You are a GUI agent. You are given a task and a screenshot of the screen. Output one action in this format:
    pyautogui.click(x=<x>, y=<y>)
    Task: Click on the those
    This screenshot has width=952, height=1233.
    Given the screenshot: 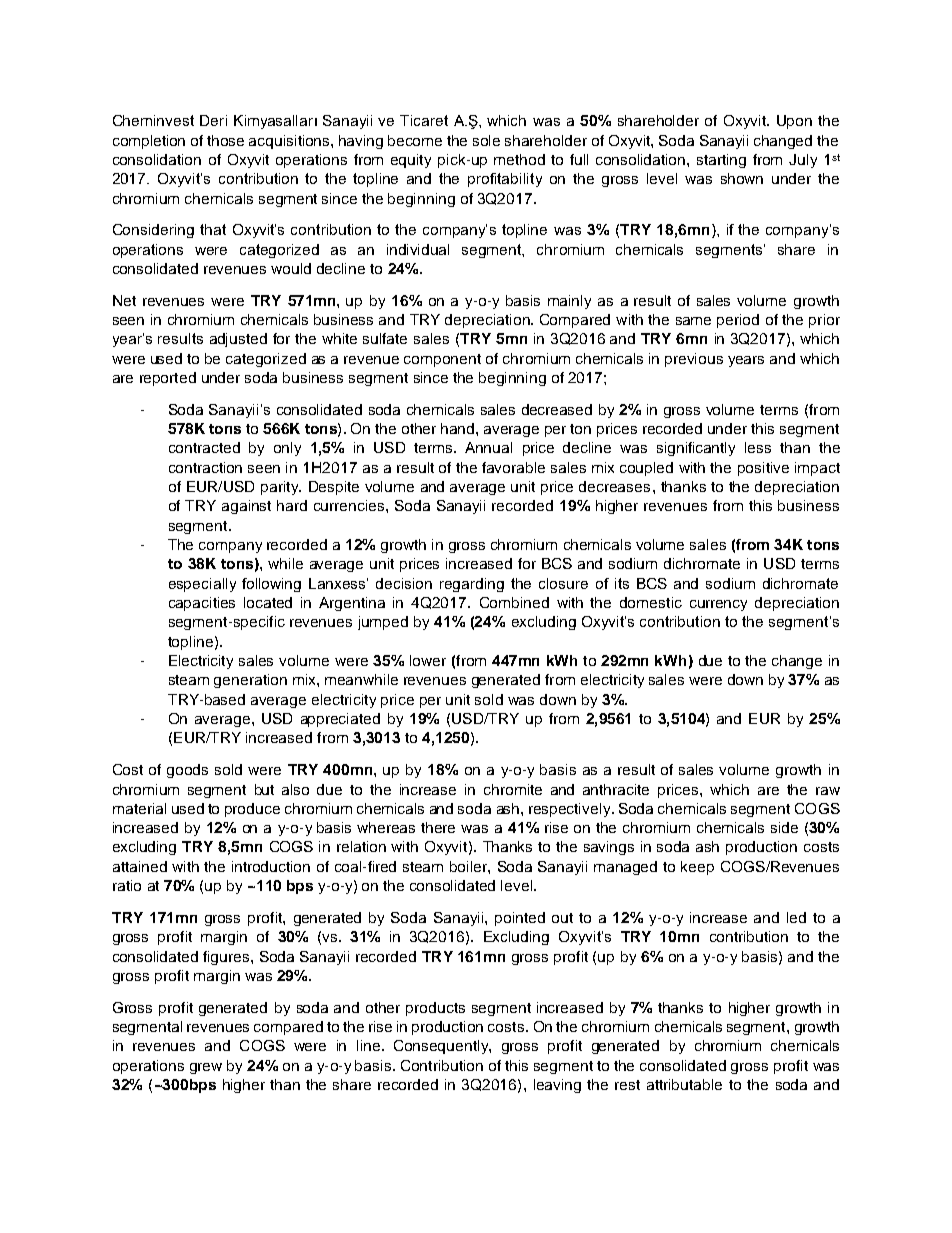 What is the action you would take?
    pyautogui.click(x=225, y=140)
